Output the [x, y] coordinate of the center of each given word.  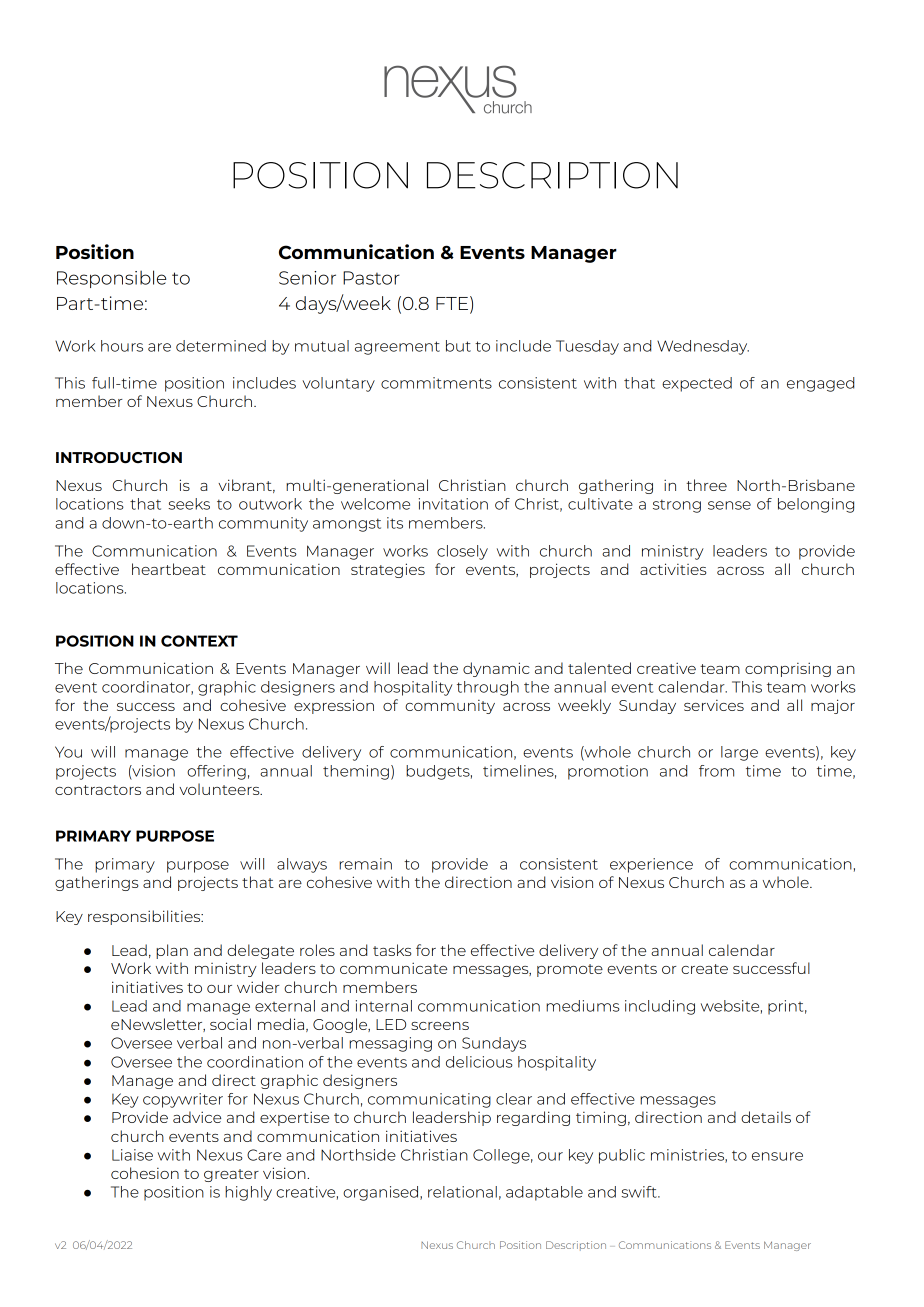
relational [462, 1192]
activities [673, 569]
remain [365, 864]
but [458, 346]
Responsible [111, 279]
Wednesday [703, 347]
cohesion [145, 1173]
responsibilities [145, 917]
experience [651, 865]
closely [462, 552]
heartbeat [169, 569]
